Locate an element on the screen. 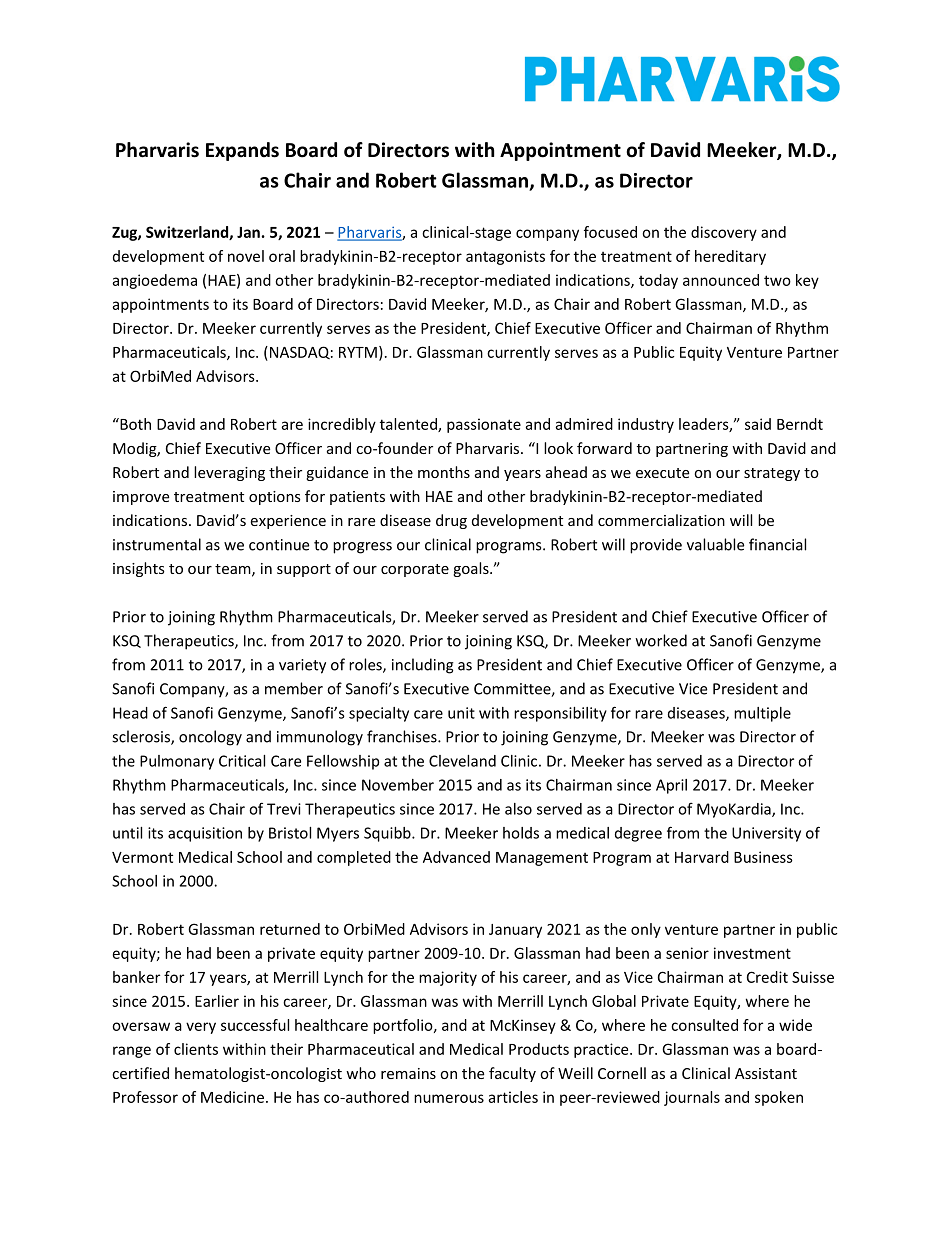 The width and height of the screenshot is (952, 1233). Expands is located at coordinates (242, 151).
